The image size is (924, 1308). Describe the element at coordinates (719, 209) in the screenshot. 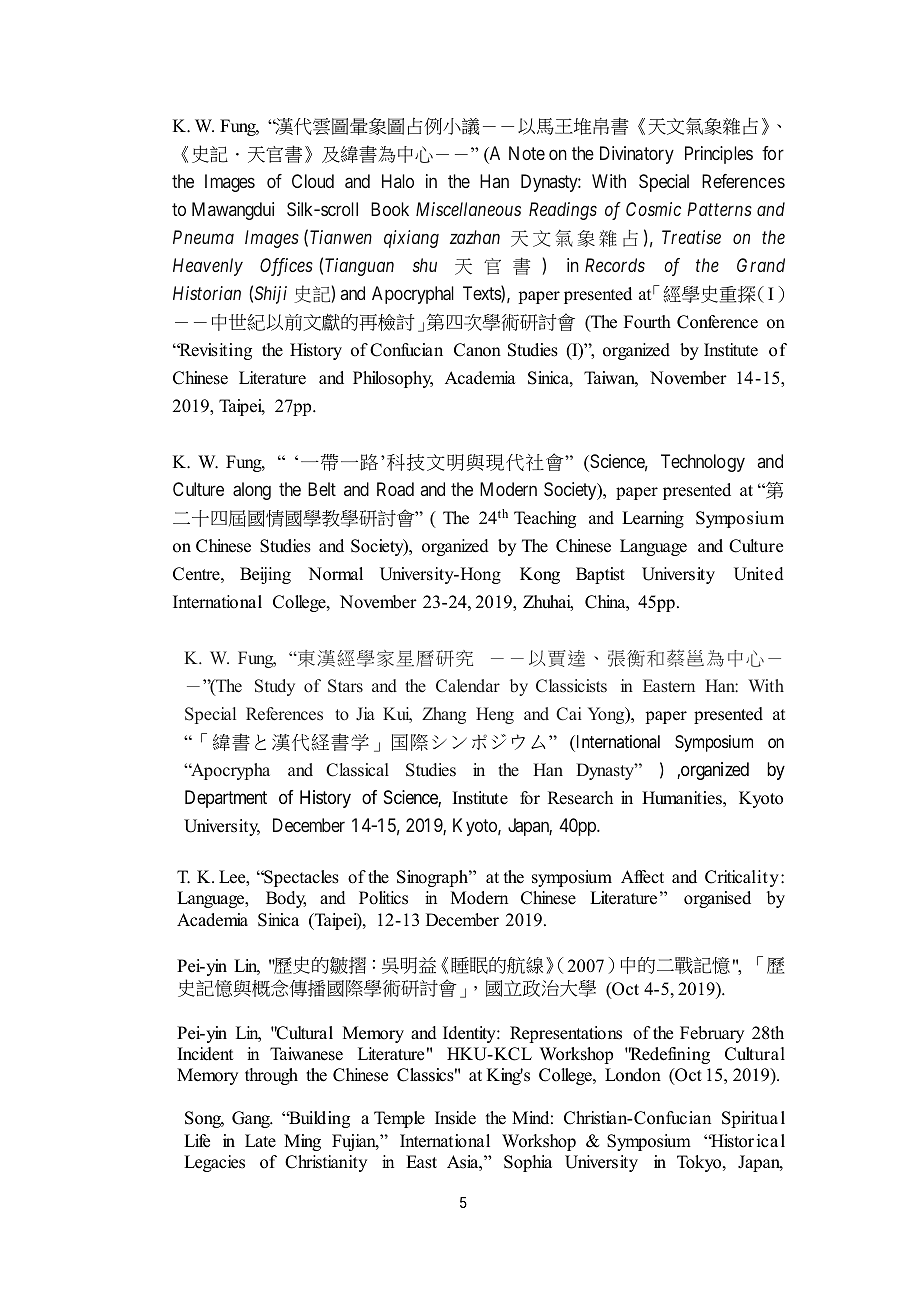

I see `Patterns` at that location.
